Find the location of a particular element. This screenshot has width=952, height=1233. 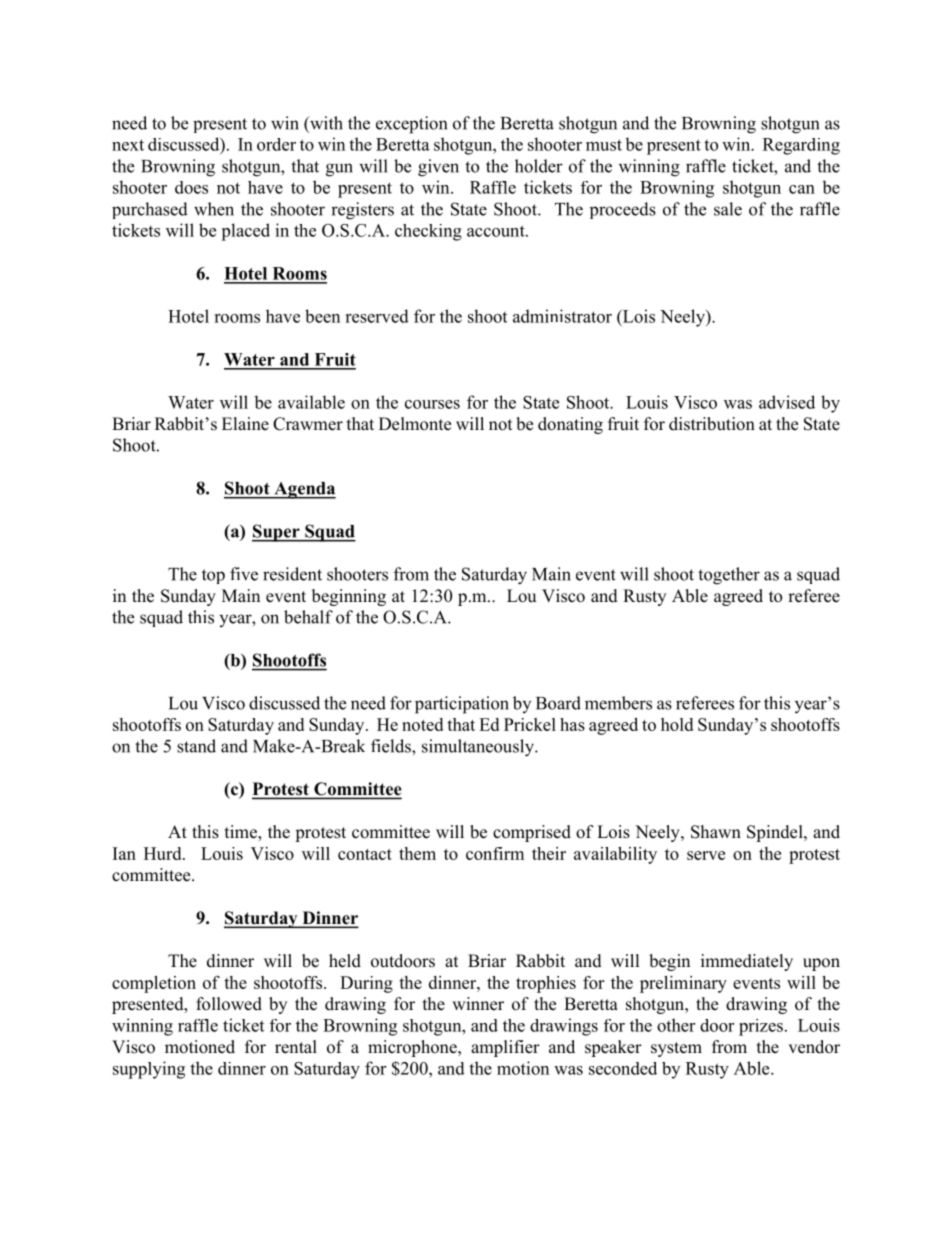

given is located at coordinates (438, 168).
